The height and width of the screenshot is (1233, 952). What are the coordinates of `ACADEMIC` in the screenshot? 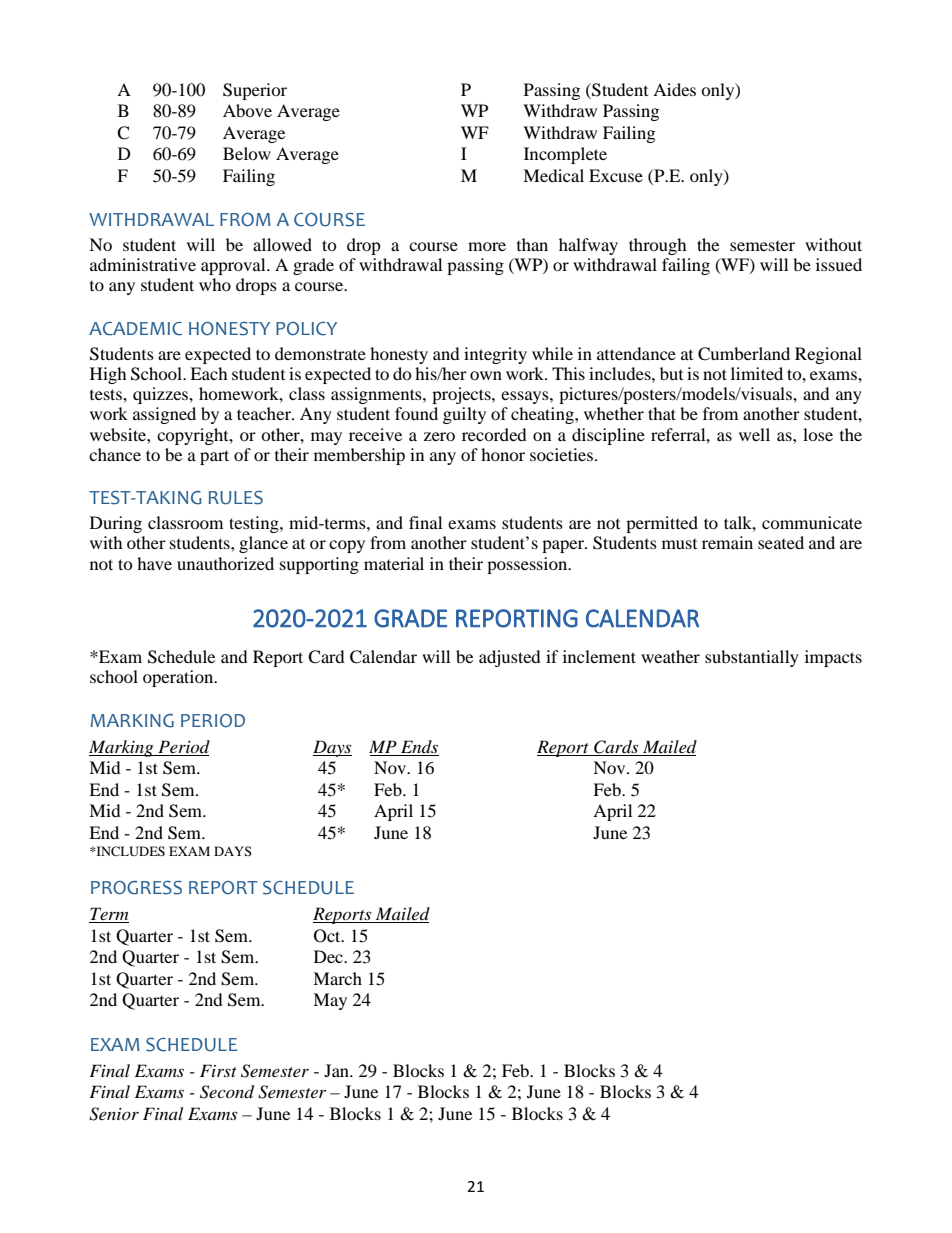 It's located at (135, 329).
